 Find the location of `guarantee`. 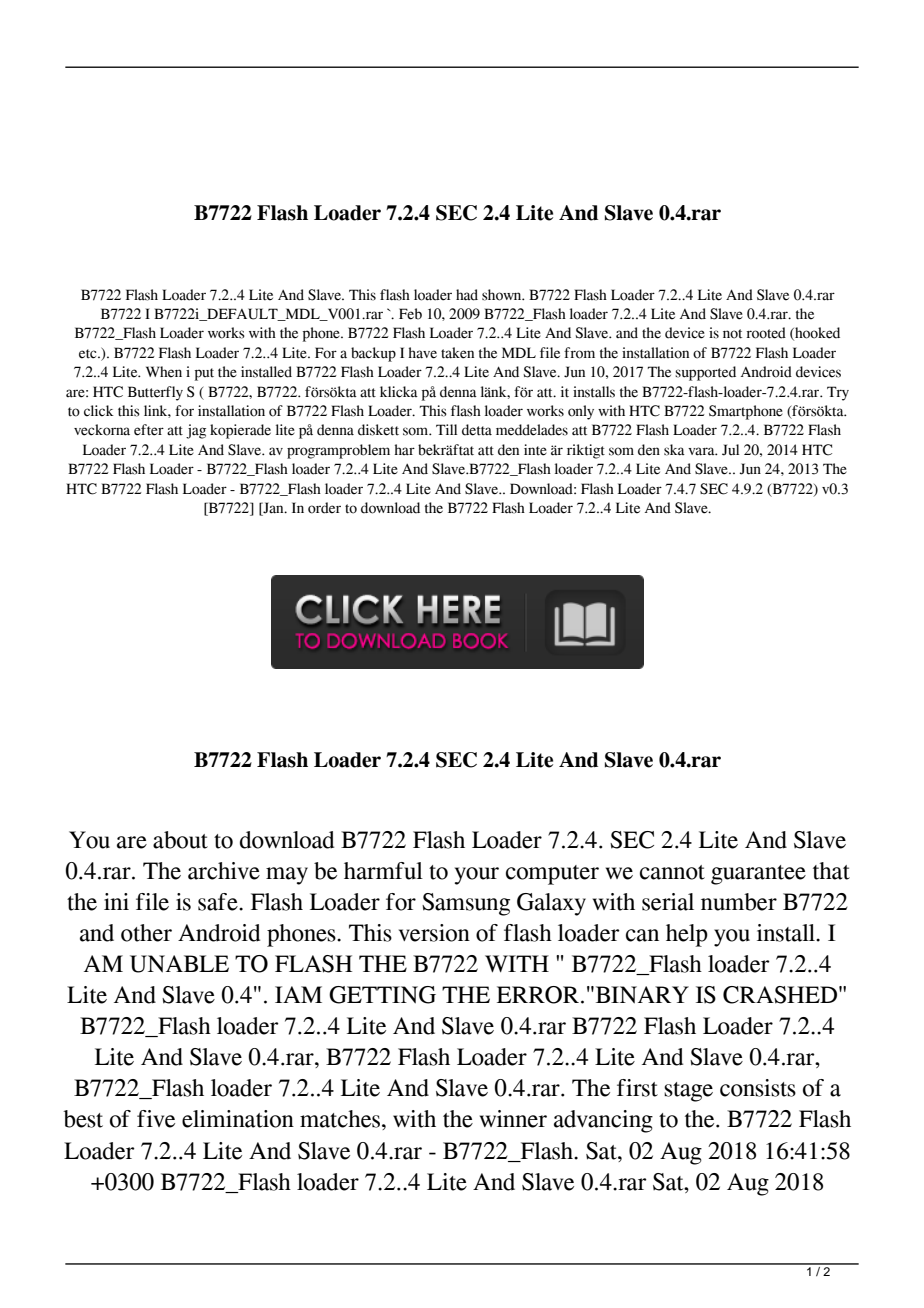

guarantee is located at coordinates (758, 875).
